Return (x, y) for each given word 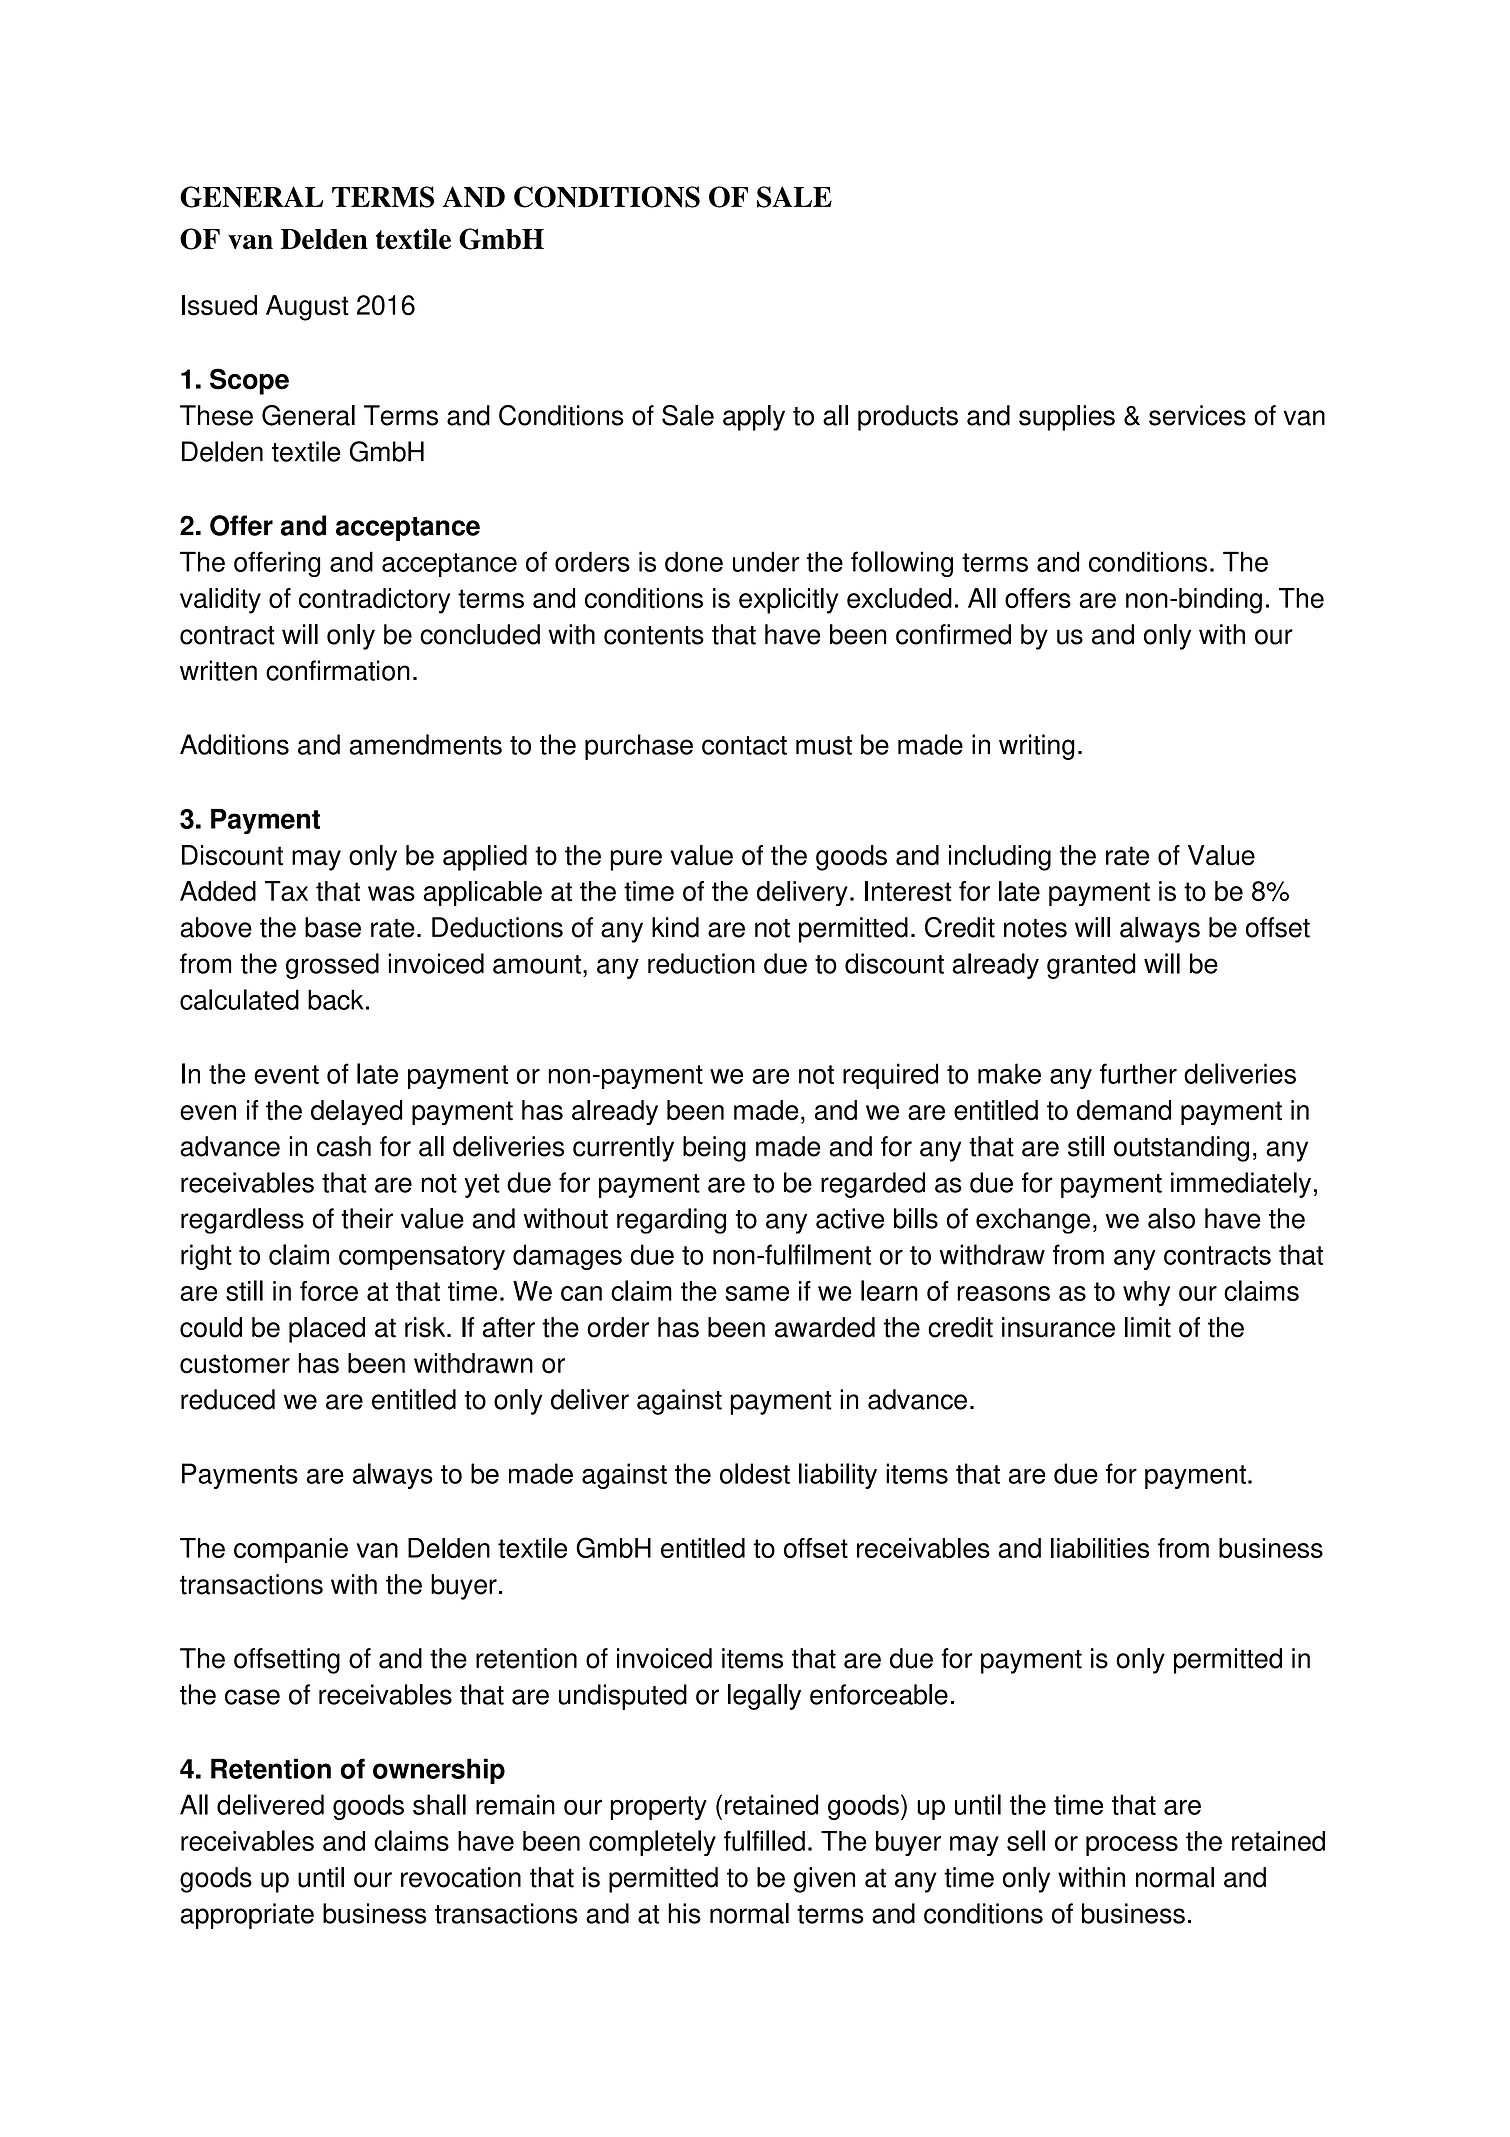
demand (1124, 1110)
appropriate (247, 1916)
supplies (1067, 418)
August (307, 308)
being (714, 1149)
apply (754, 418)
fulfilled (764, 1840)
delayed (357, 1112)
